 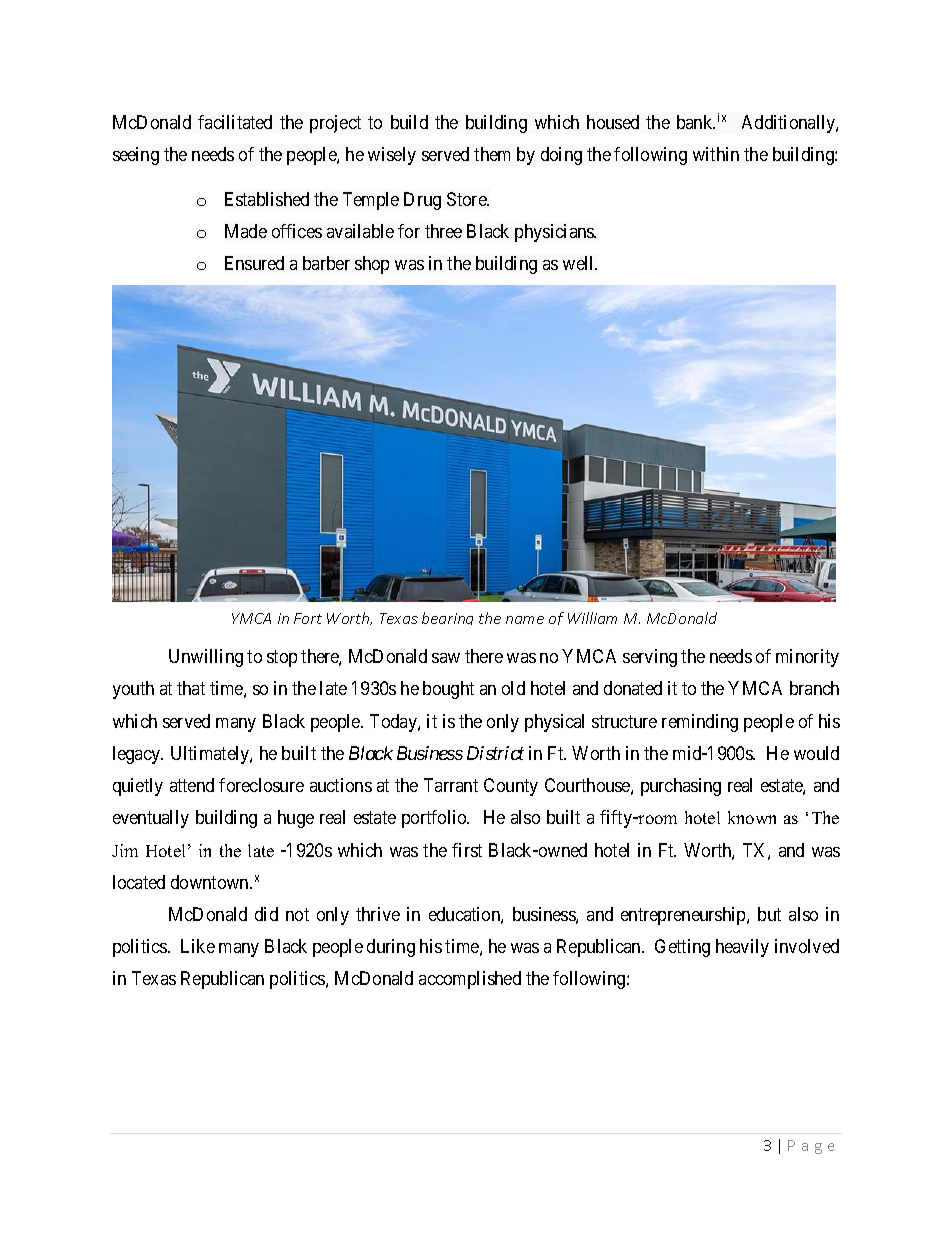 I want to click on facilitated, so click(x=235, y=122).
